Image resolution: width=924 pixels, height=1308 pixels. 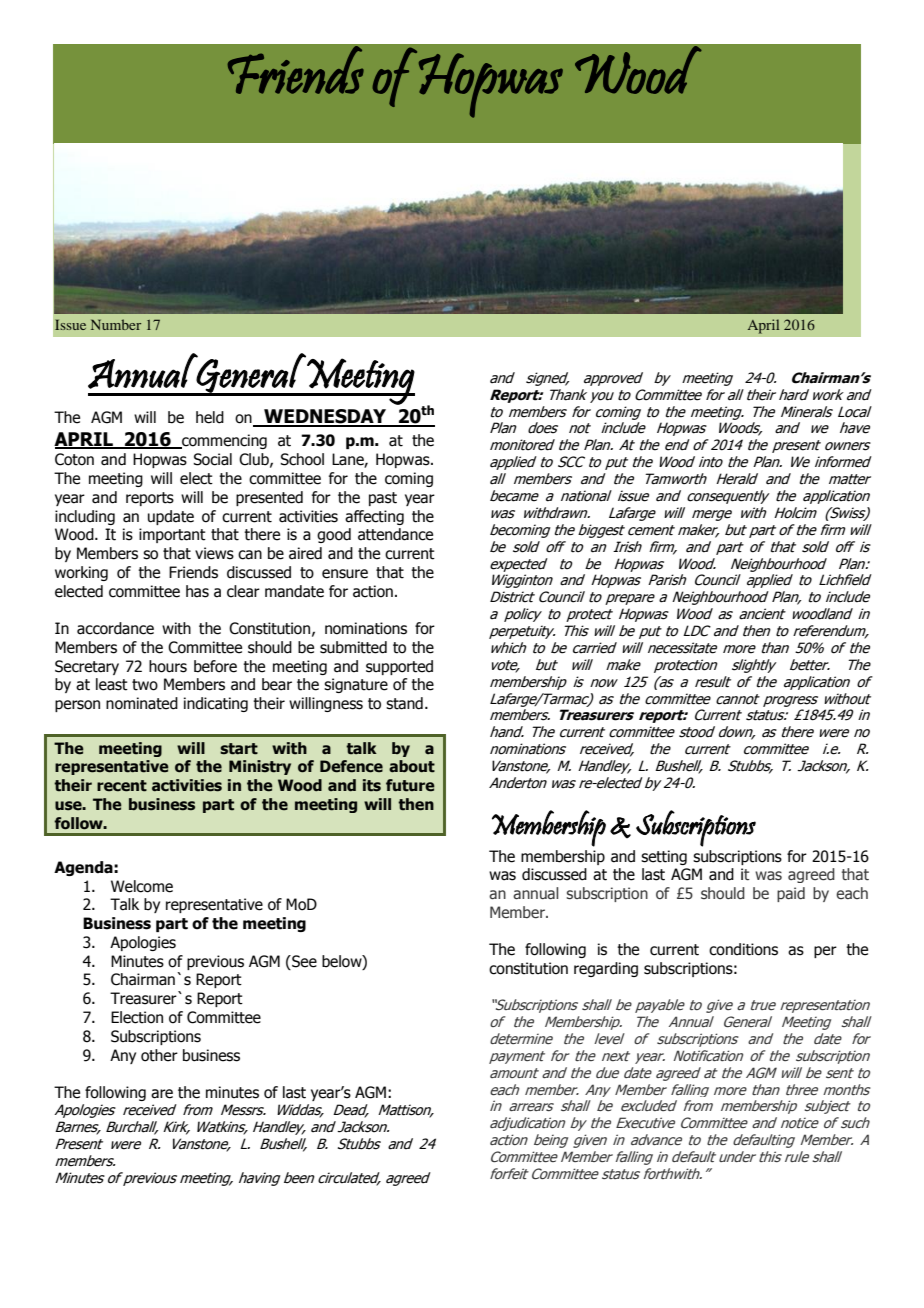 What do you see at coordinates (606, 969) in the document?
I see `regarding` at bounding box center [606, 969].
